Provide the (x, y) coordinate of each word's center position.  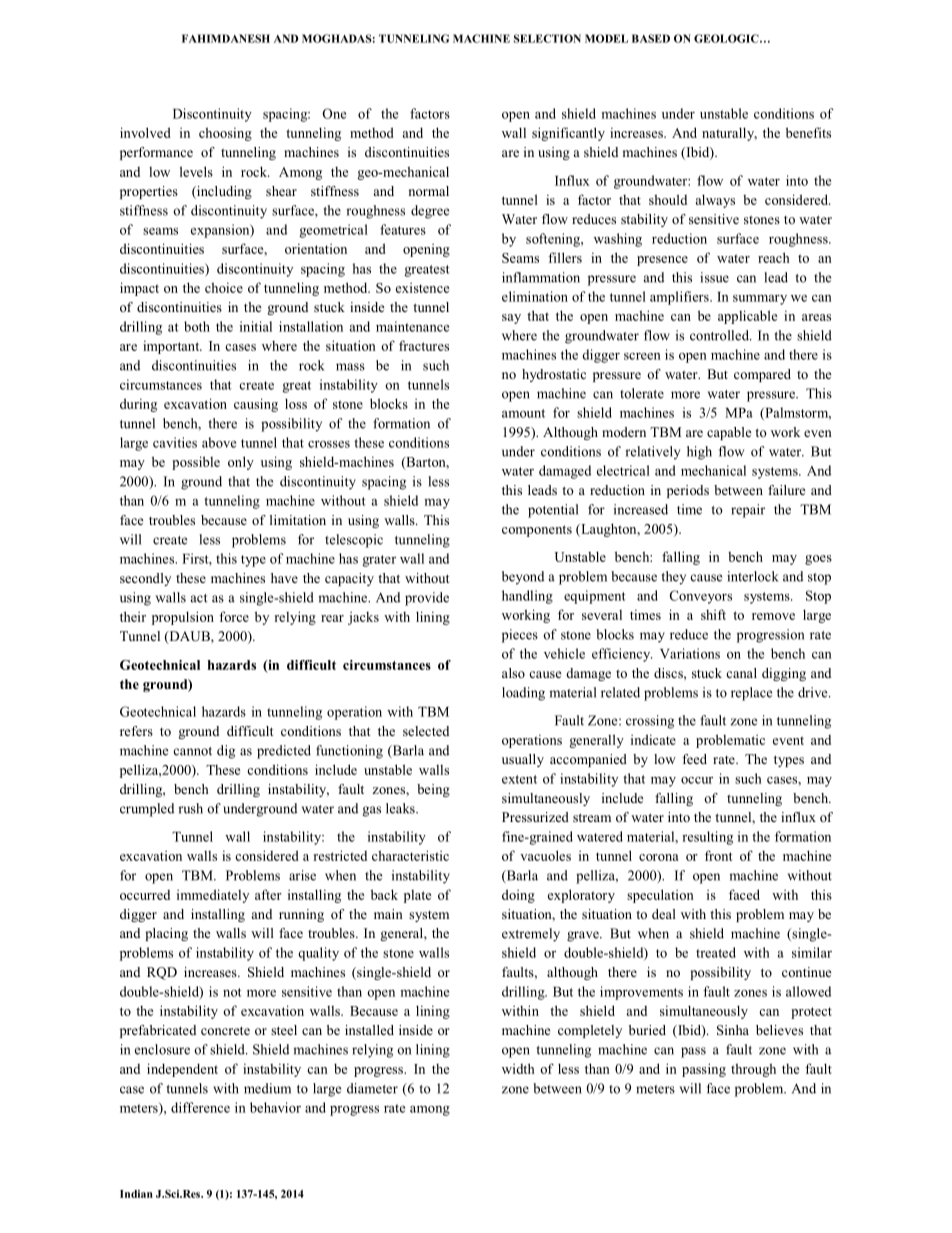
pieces (520, 636)
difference (200, 1107)
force (234, 616)
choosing (225, 134)
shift (713, 614)
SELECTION (547, 38)
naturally (729, 134)
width (518, 1068)
